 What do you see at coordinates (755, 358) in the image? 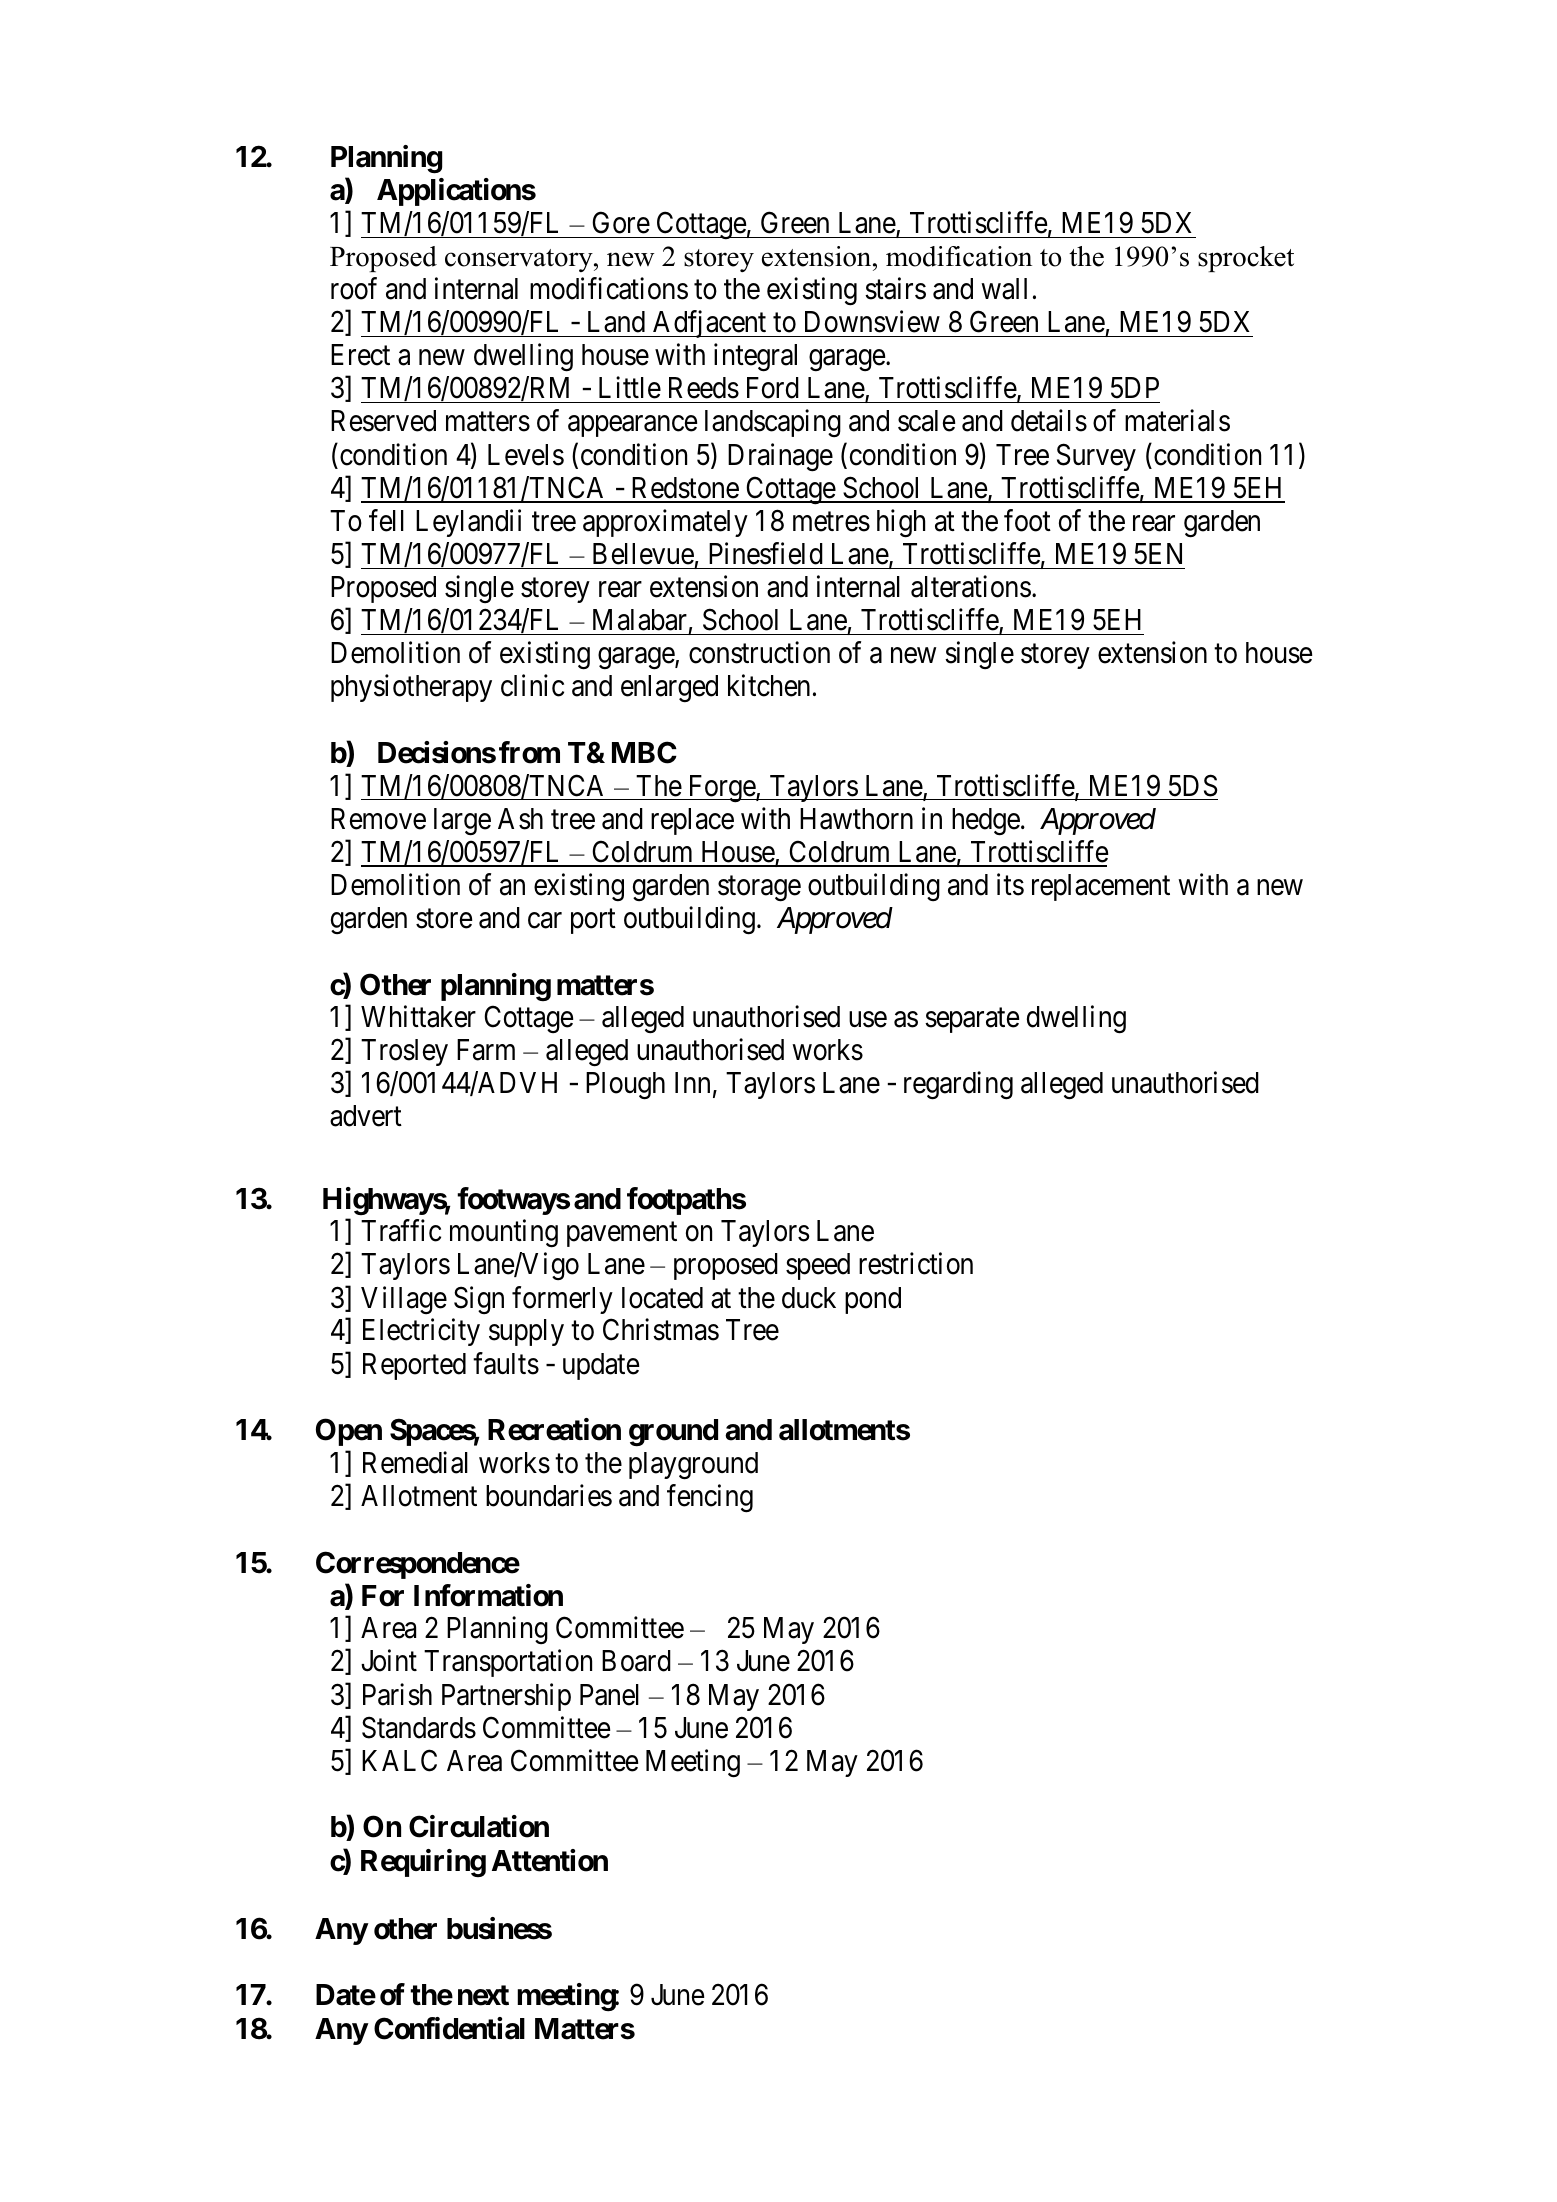
I see `integral` at bounding box center [755, 358].
